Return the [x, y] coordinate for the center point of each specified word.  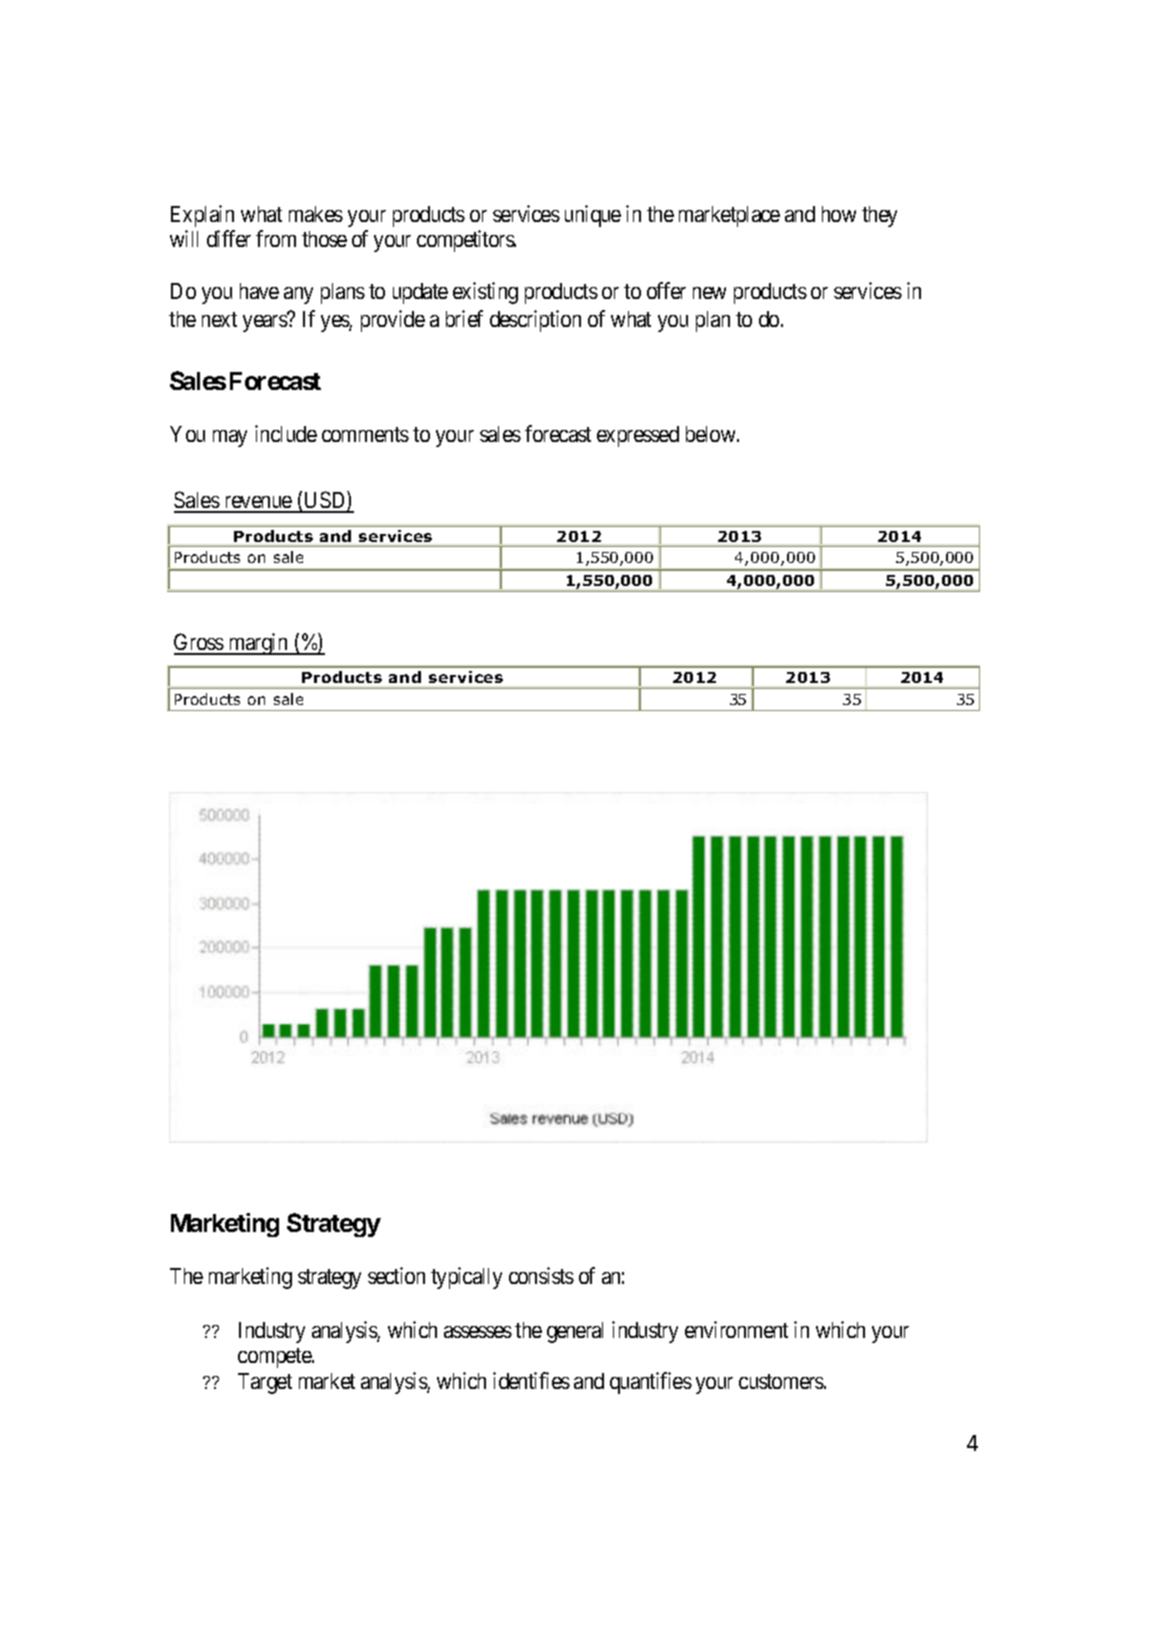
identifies [531, 1380]
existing [485, 293]
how [839, 214]
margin [258, 644]
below [712, 434]
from [276, 238]
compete [275, 1358]
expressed [638, 436]
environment [736, 1329]
